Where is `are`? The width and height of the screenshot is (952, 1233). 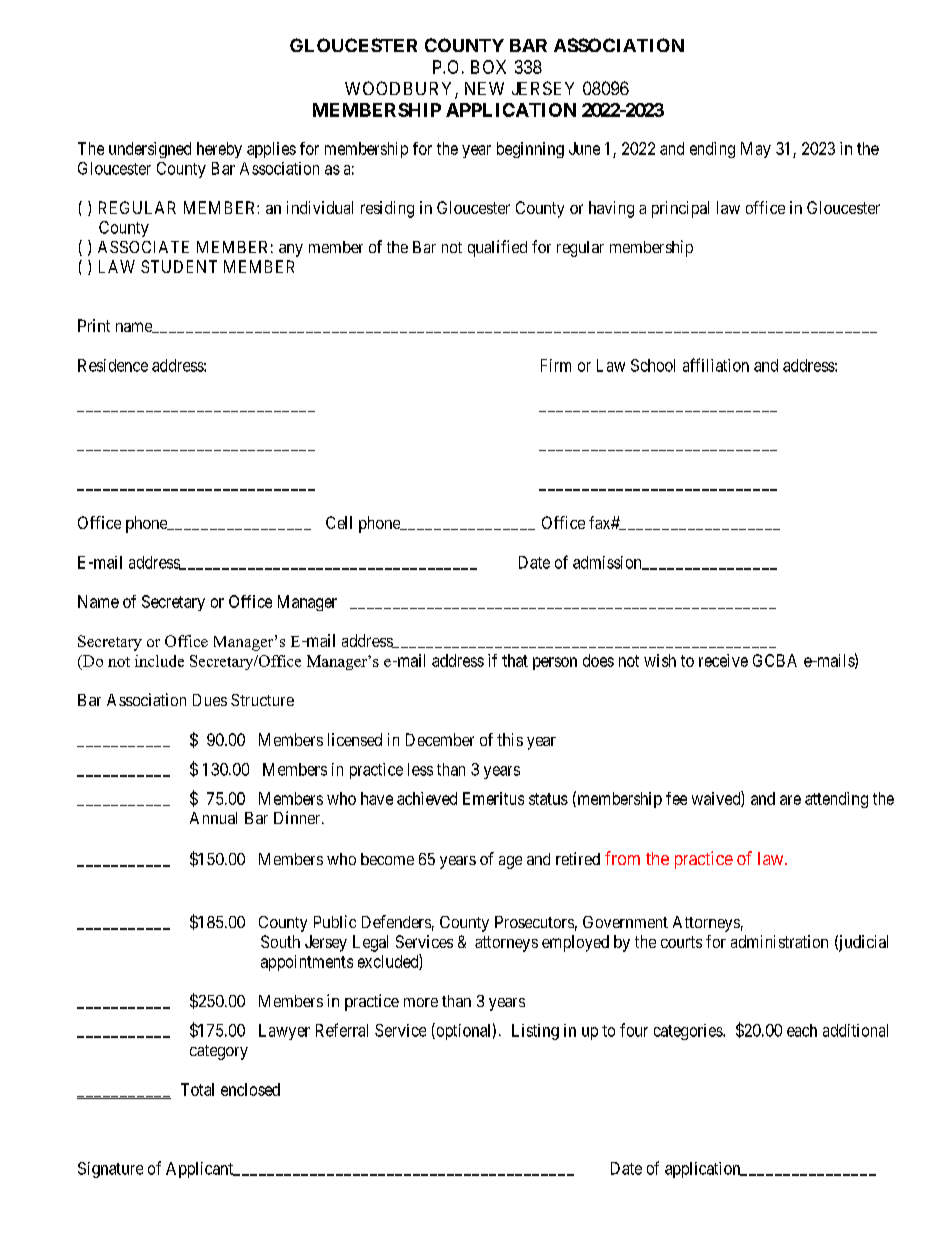
are is located at coordinates (790, 800).
